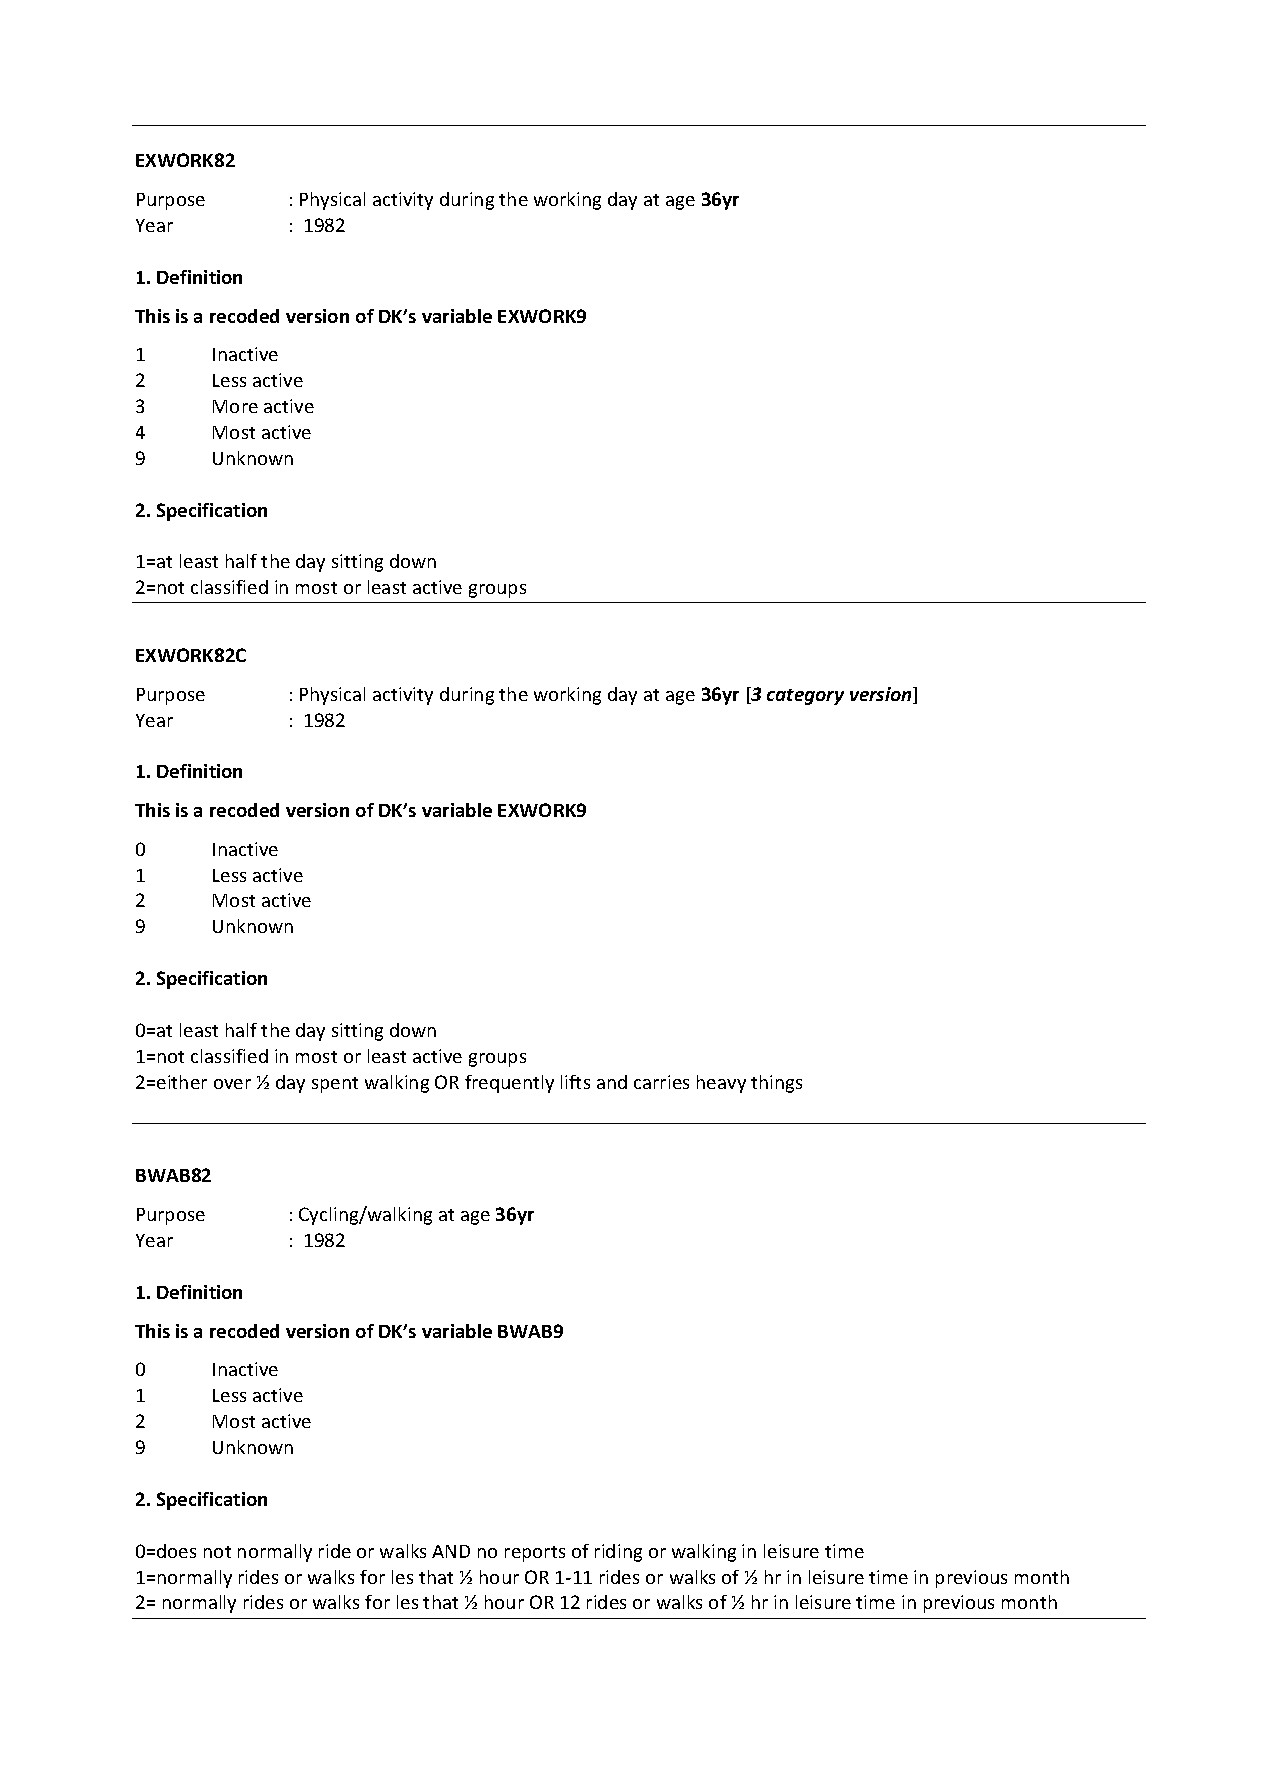 The height and width of the document is (1787, 1263). Describe the element at coordinates (805, 697) in the document. I see `category` at that location.
